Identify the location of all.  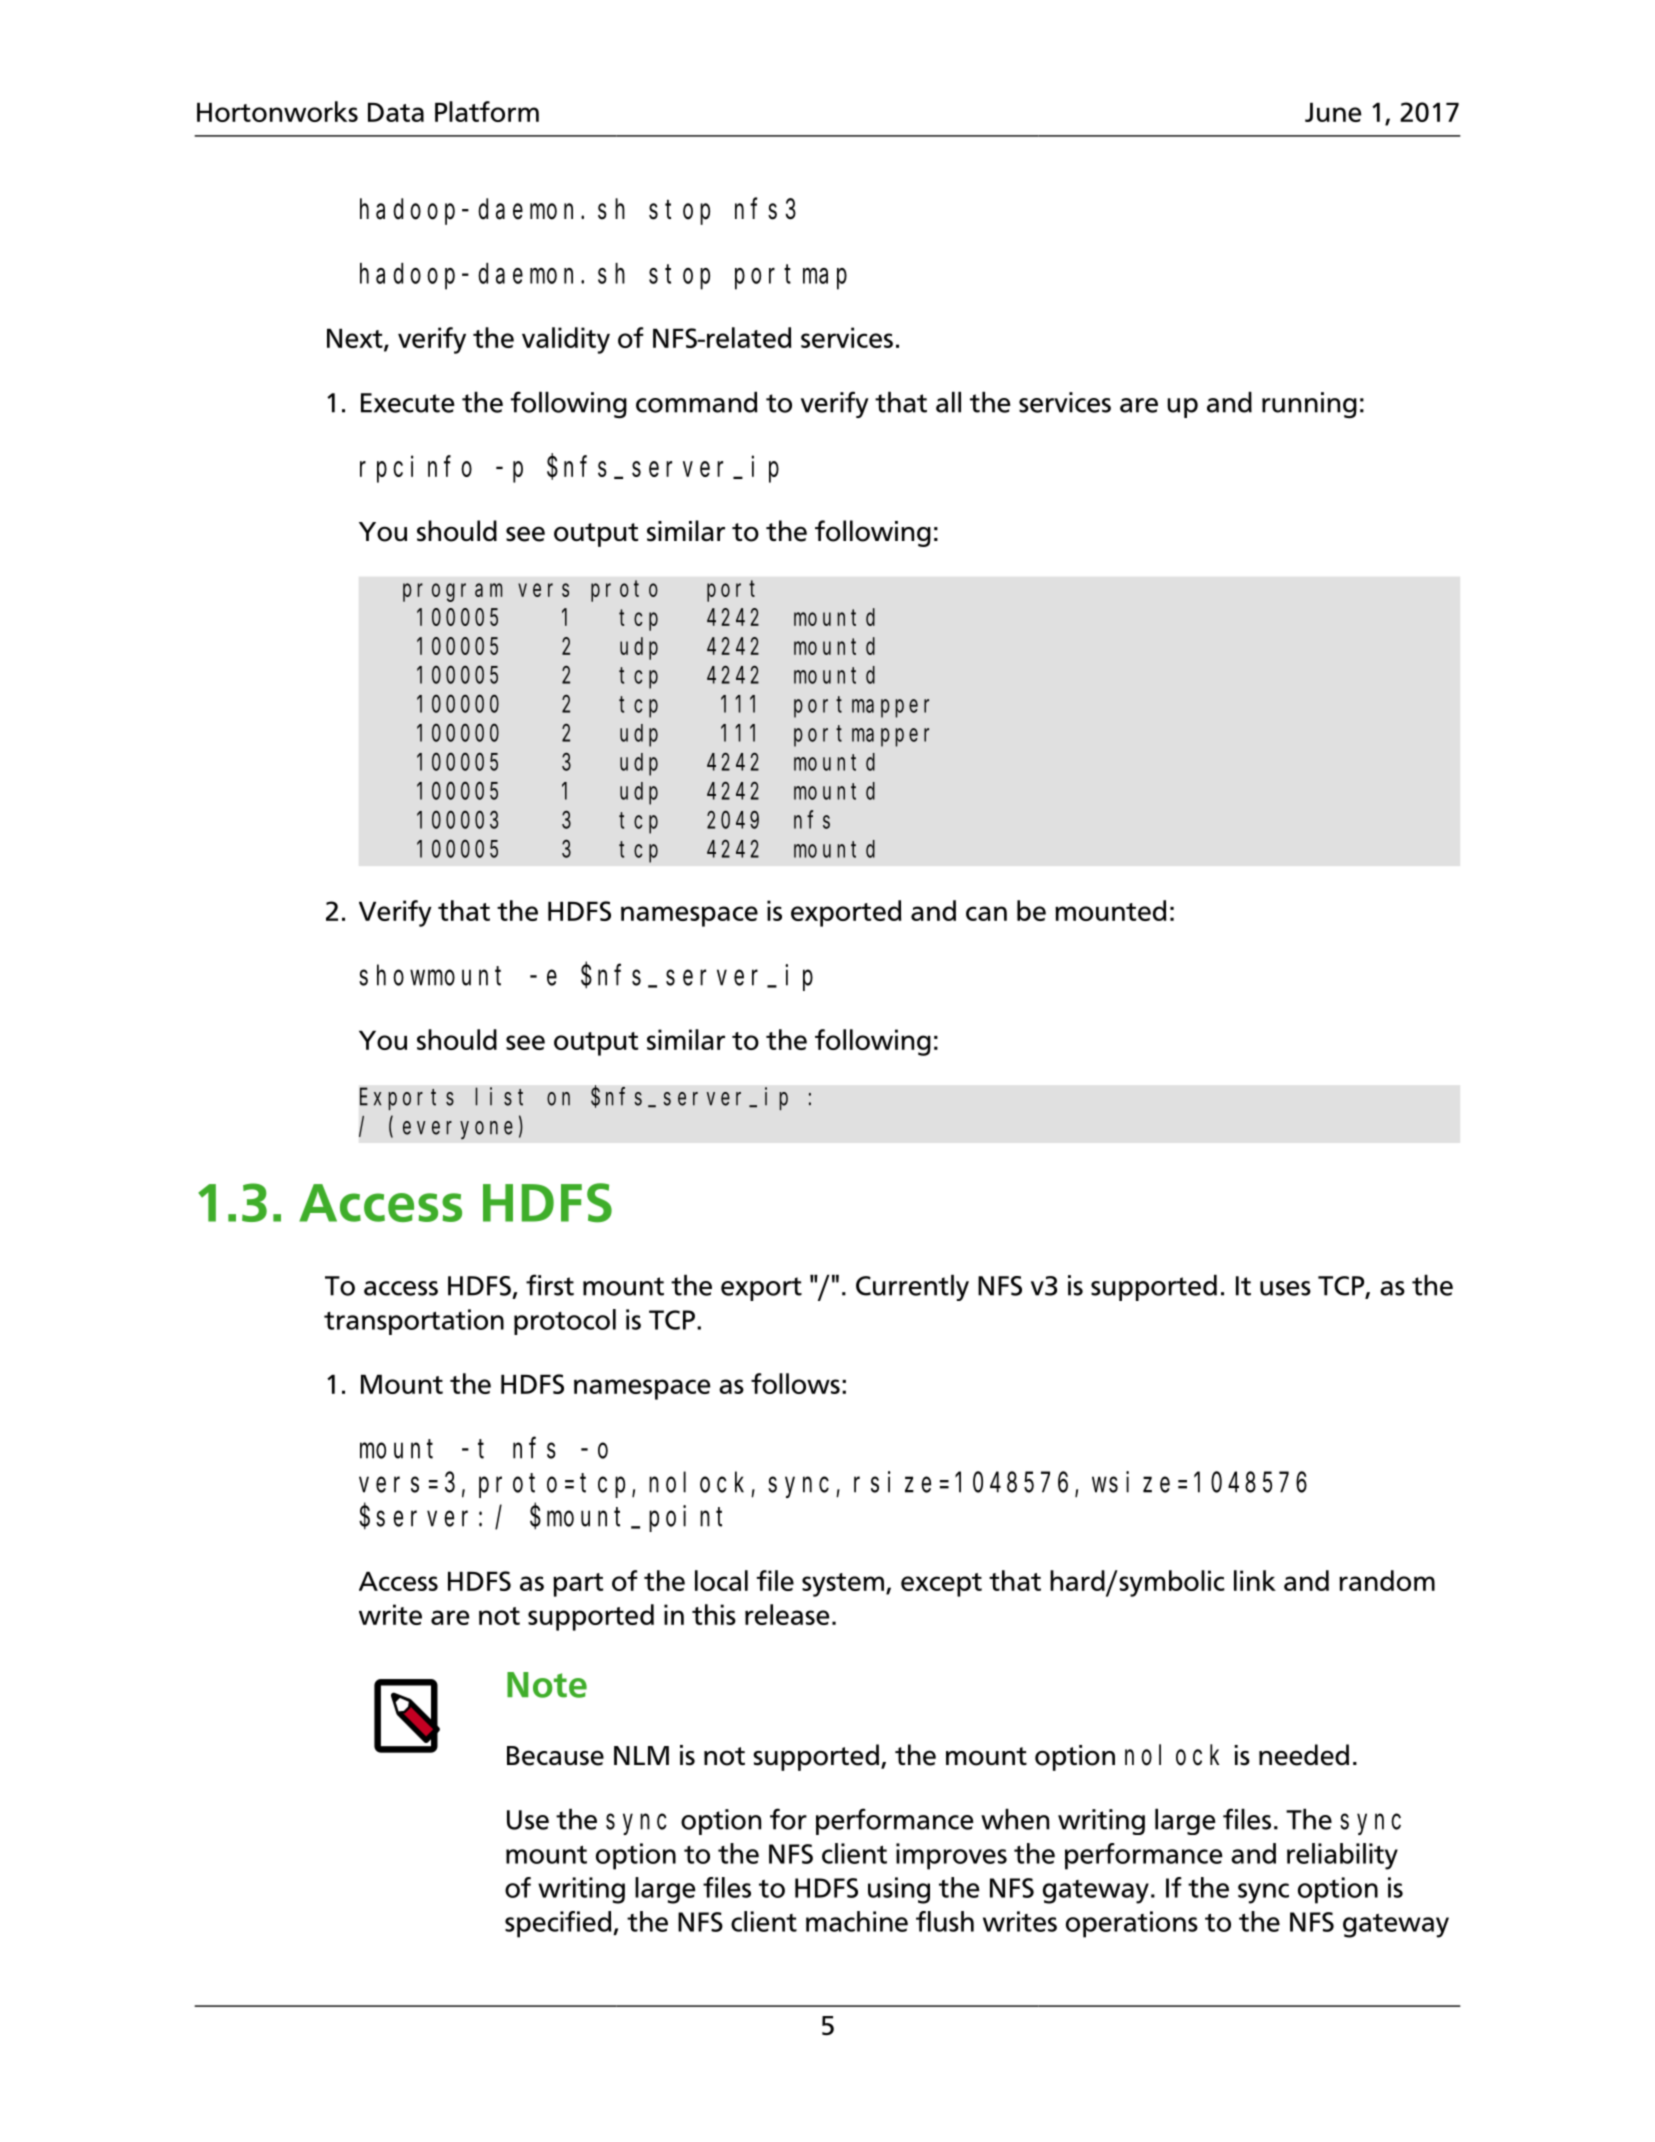
(948, 402).
